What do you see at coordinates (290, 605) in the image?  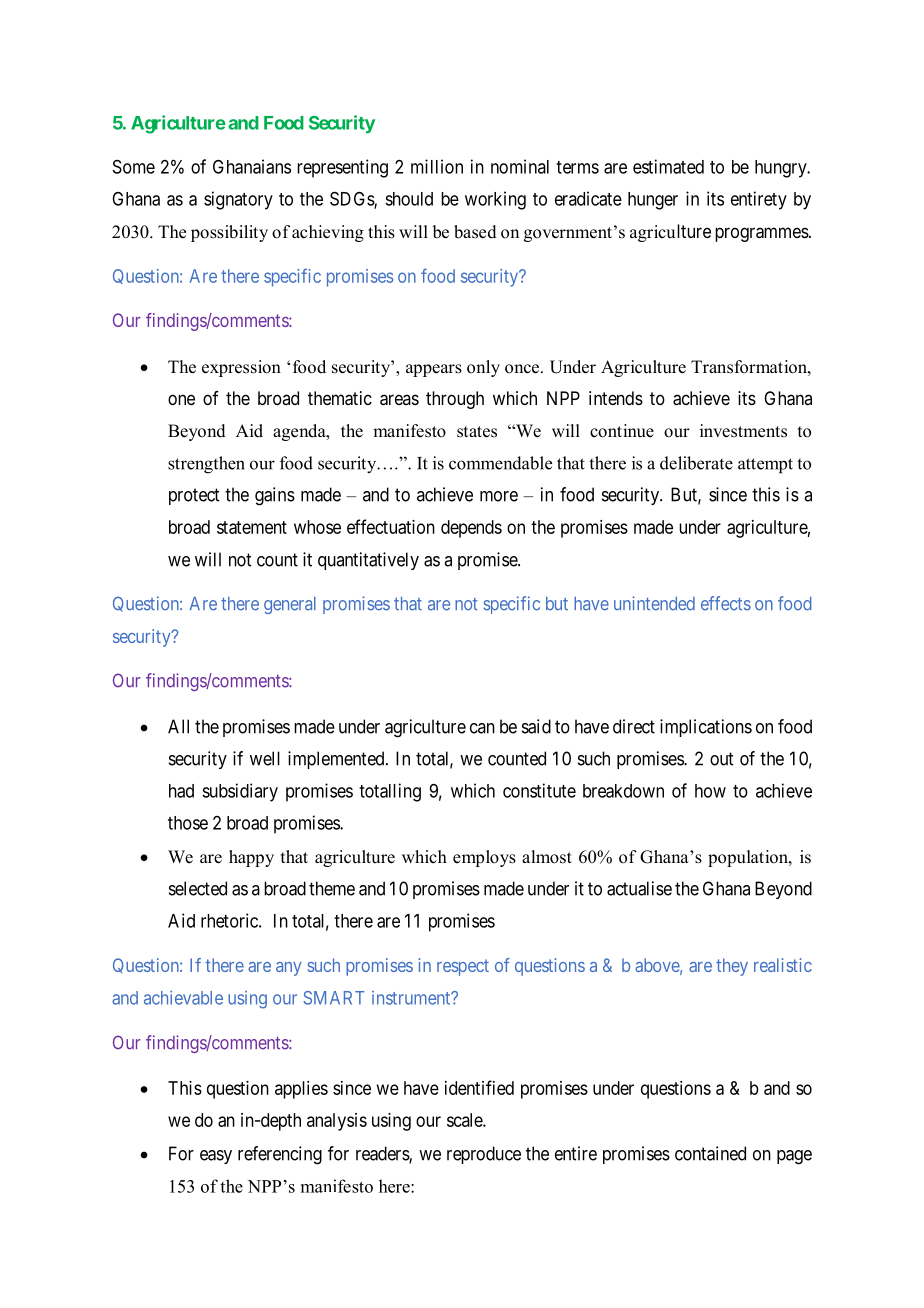 I see `general` at bounding box center [290, 605].
